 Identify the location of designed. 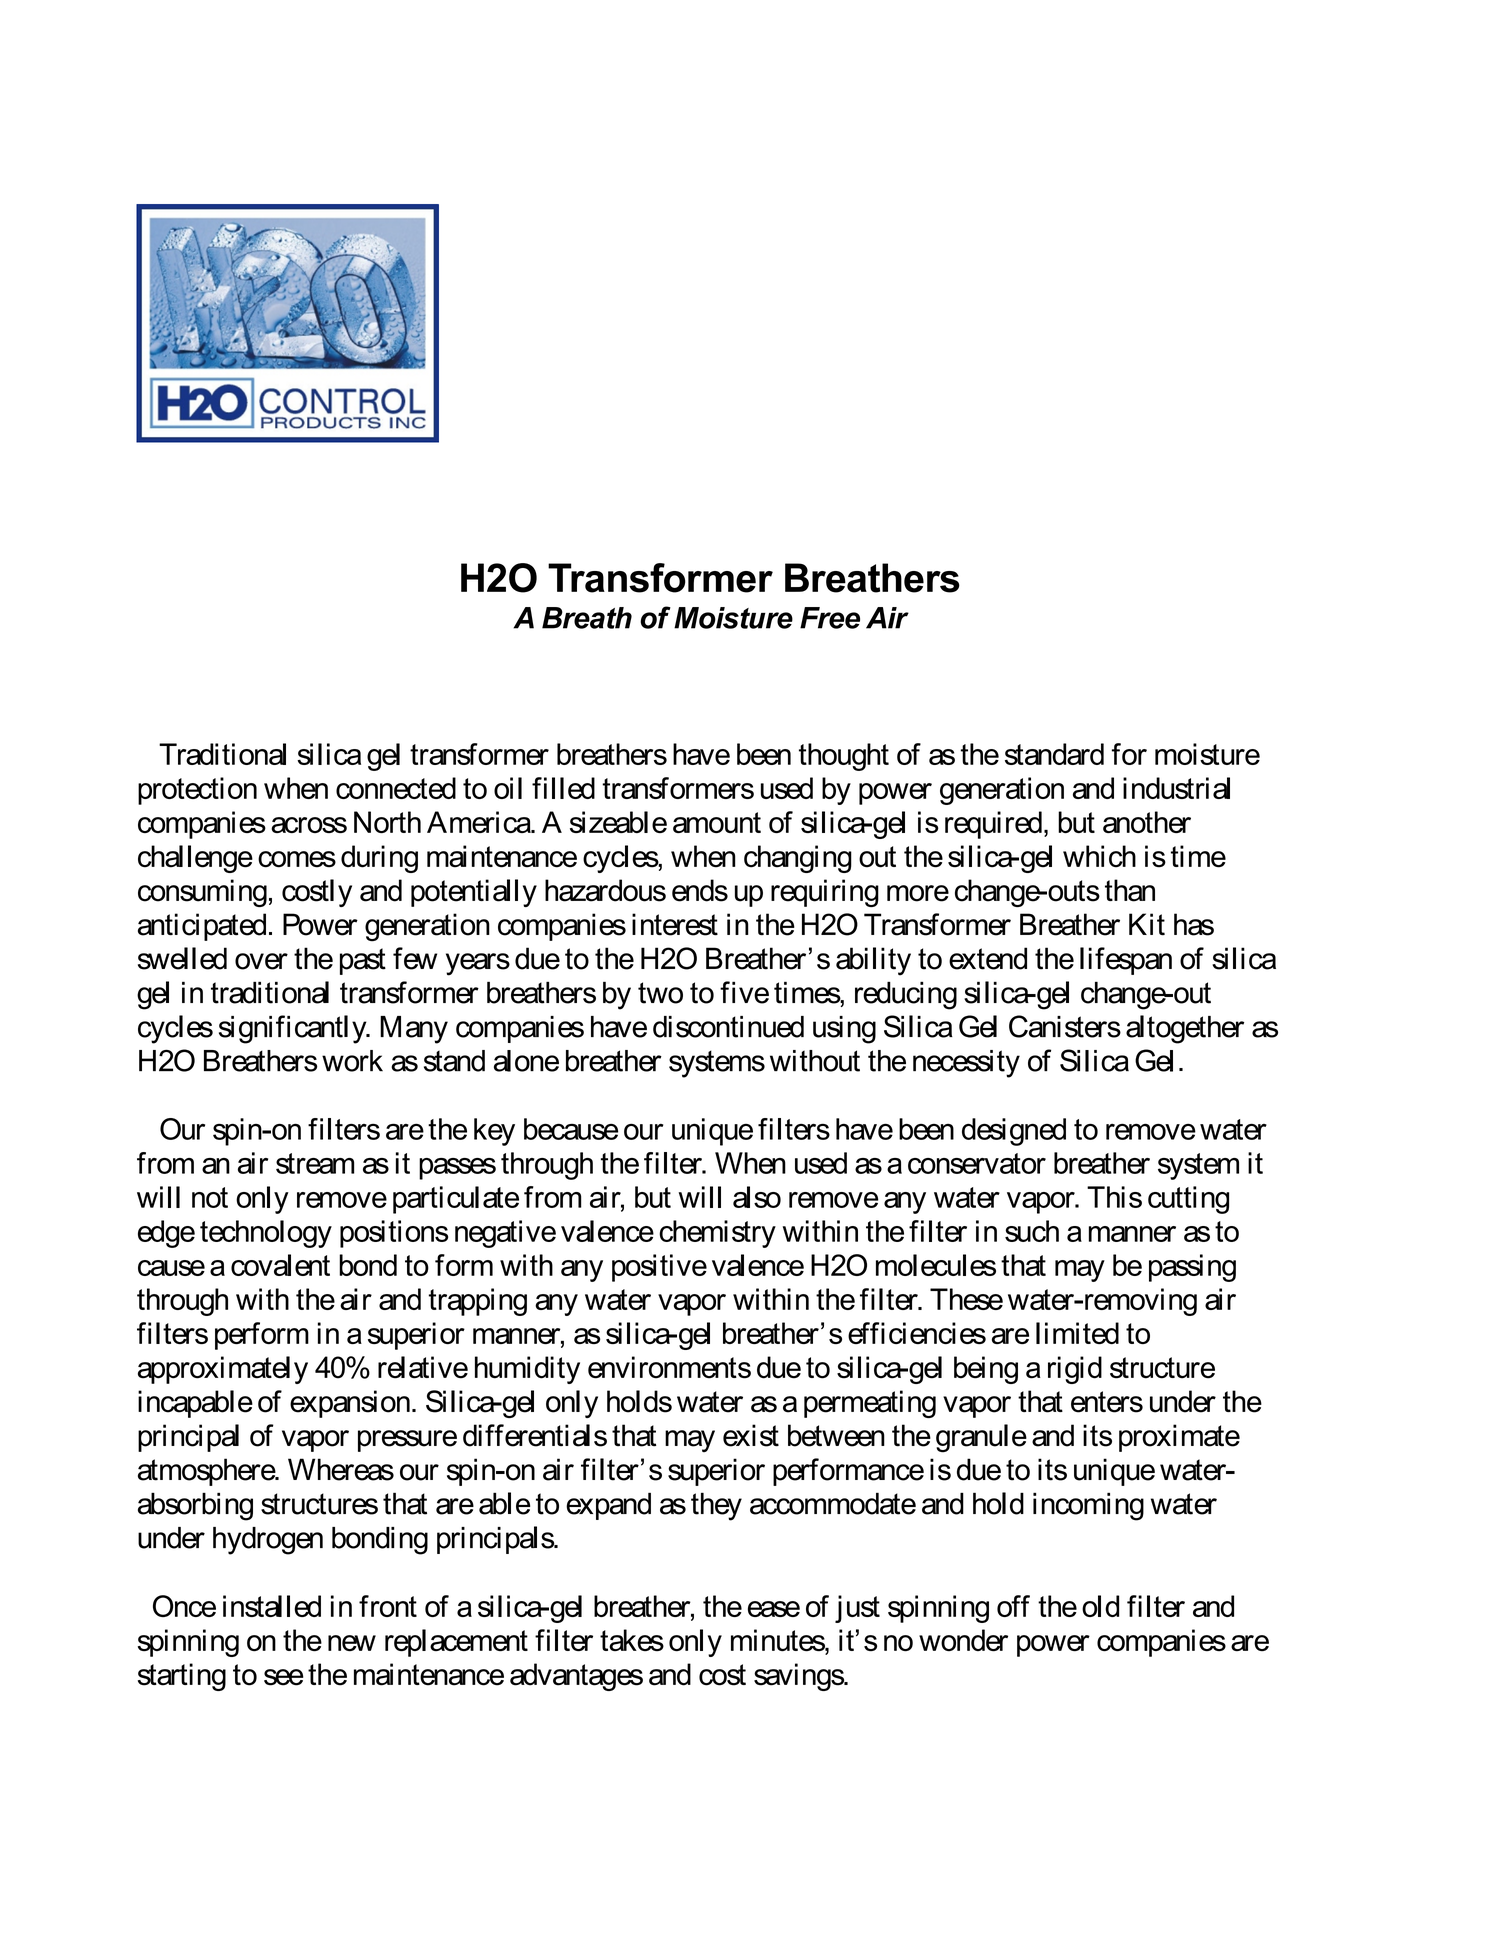
(1014, 1132).
